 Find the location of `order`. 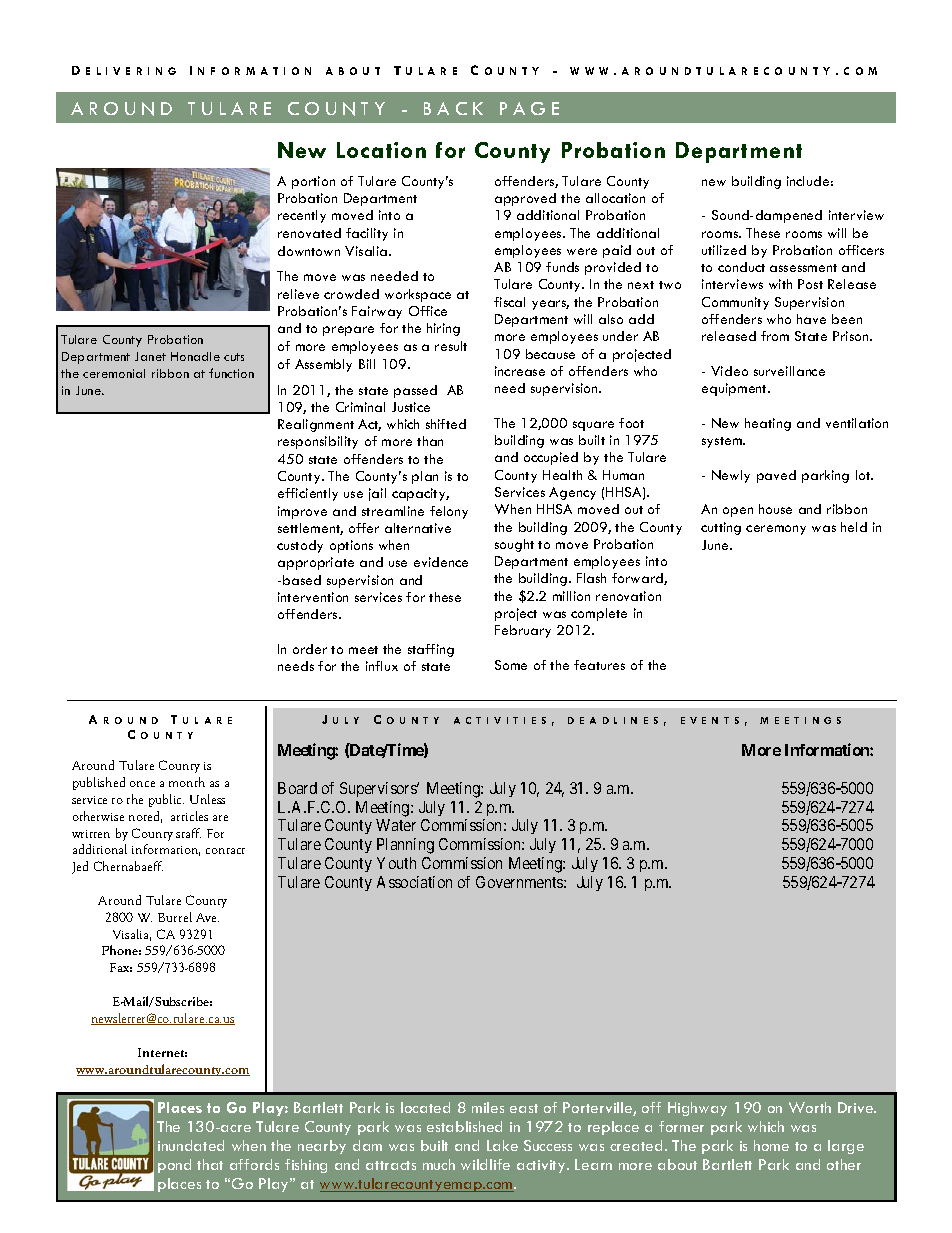

order is located at coordinates (310, 649).
